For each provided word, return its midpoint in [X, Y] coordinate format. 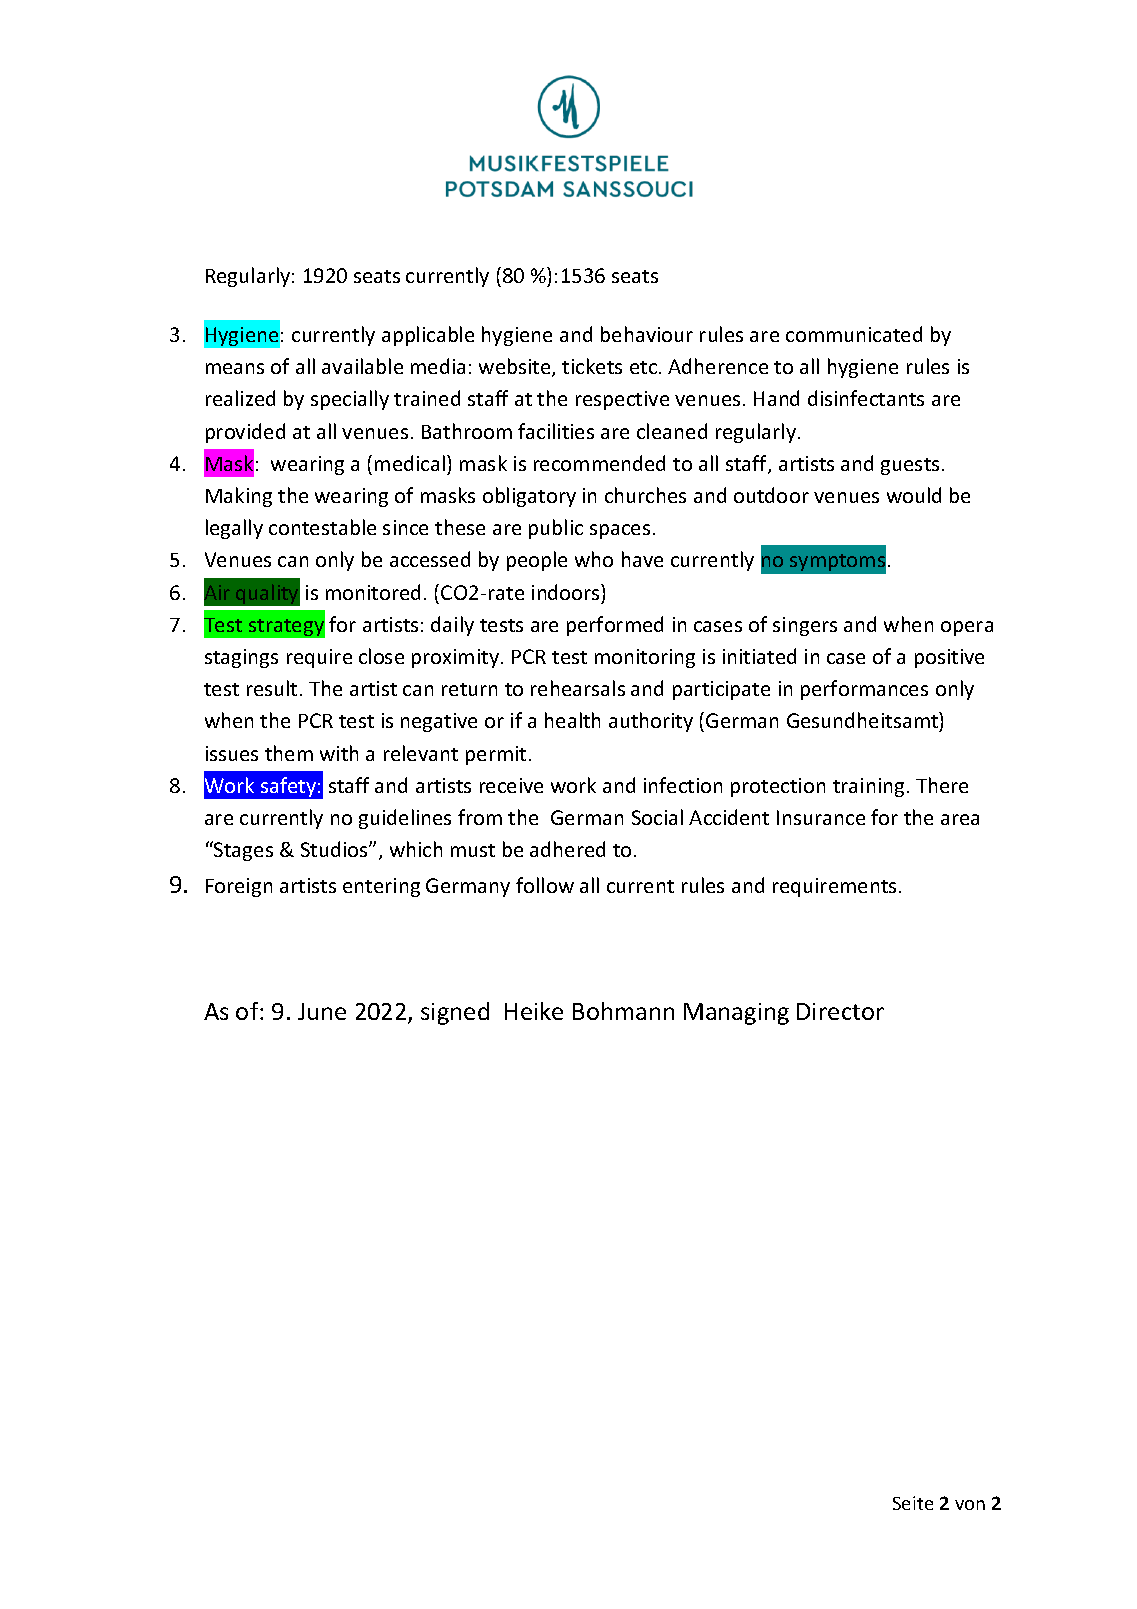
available [362, 366]
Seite [913, 1503]
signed [455, 1013]
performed [615, 626]
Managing [736, 1014]
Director [840, 1011]
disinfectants [866, 398]
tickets [592, 366]
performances [864, 690]
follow [545, 885]
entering [381, 887]
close [381, 656]
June [322, 1011]
